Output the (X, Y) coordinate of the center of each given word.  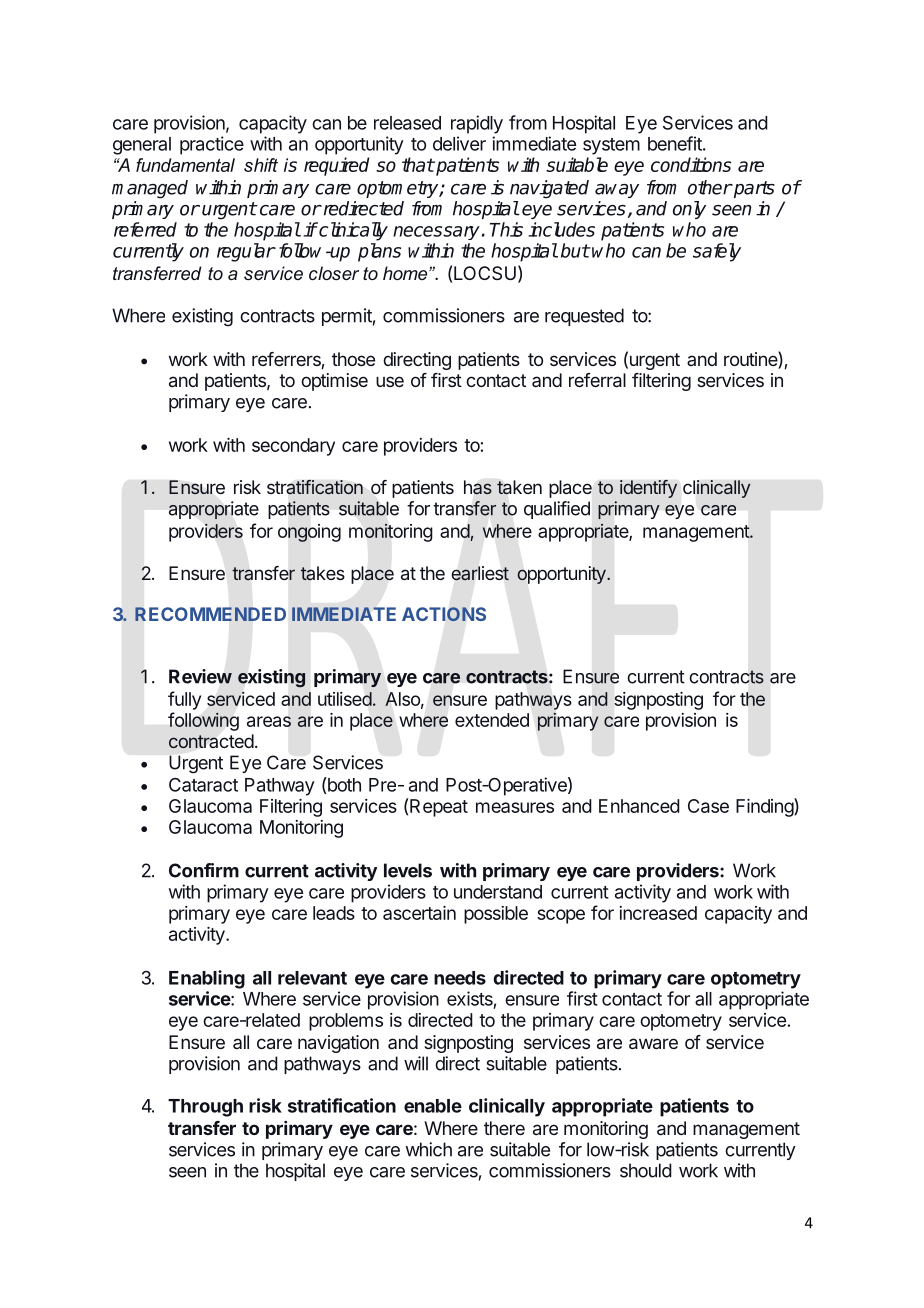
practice (212, 145)
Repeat (439, 808)
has (478, 487)
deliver (459, 143)
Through (205, 1108)
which (428, 1149)
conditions (691, 164)
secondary (293, 447)
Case (708, 806)
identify (648, 489)
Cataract (203, 785)
